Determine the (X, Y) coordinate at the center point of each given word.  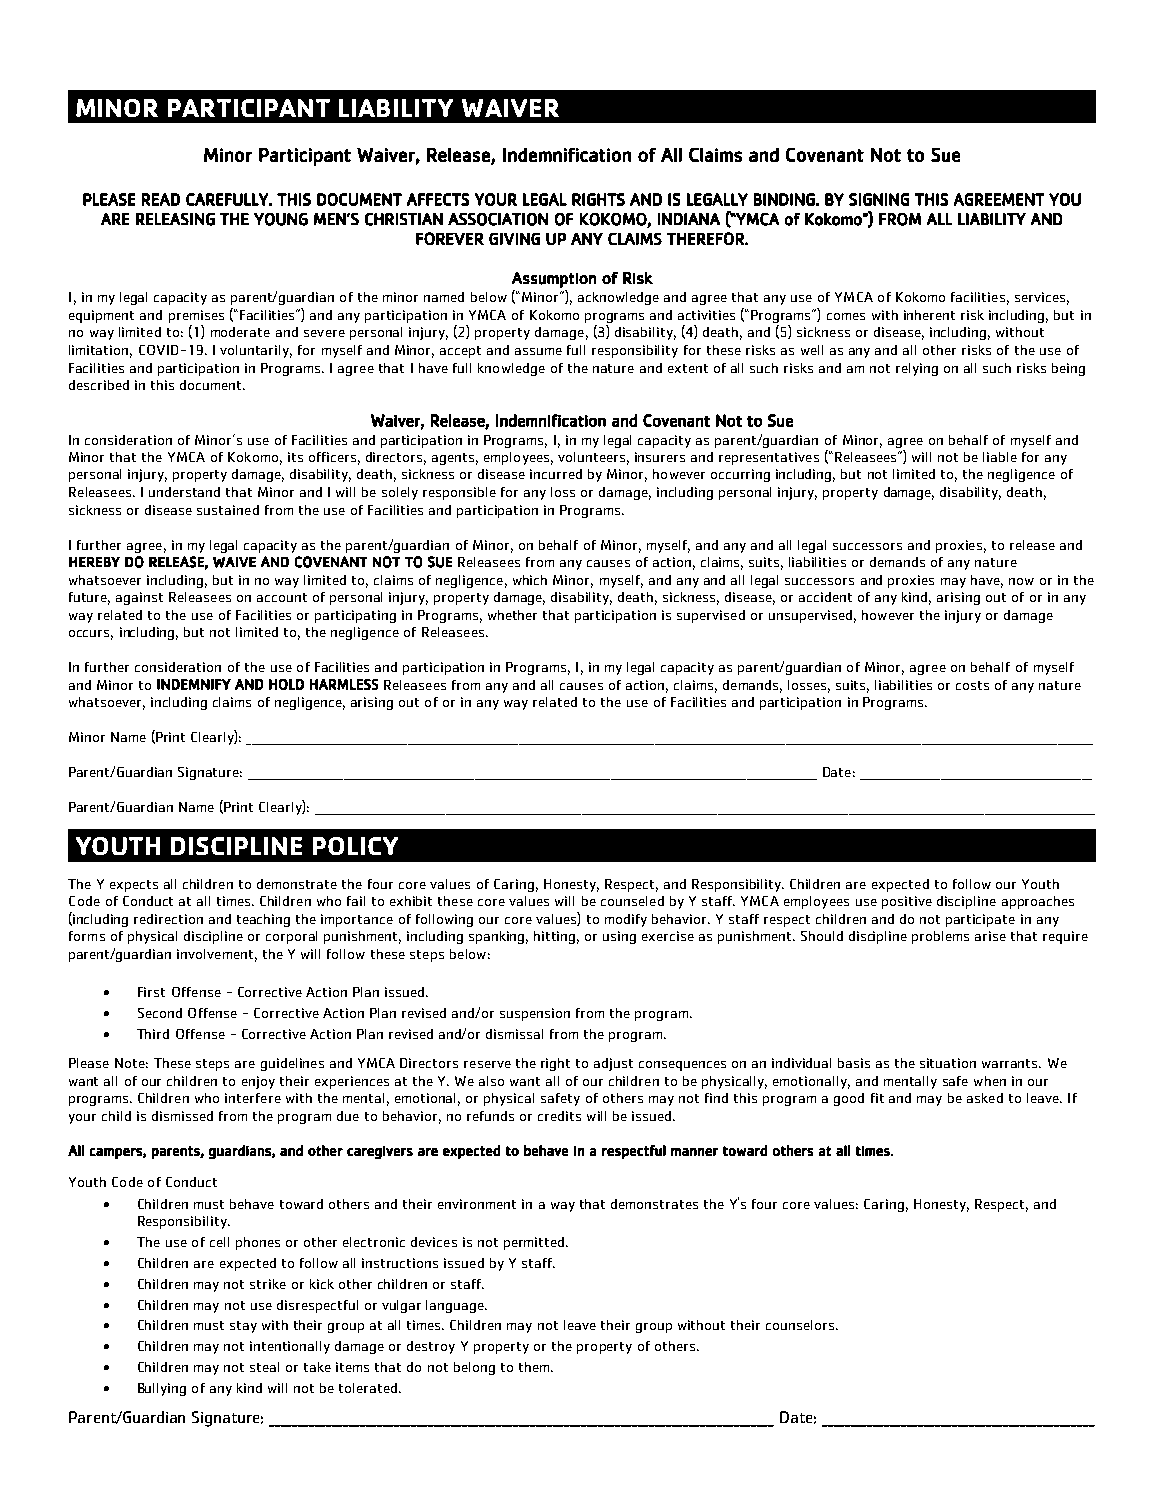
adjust (613, 1064)
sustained (228, 510)
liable (1000, 457)
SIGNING (879, 199)
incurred (556, 474)
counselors (800, 1325)
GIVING (514, 239)
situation (948, 1063)
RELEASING (175, 219)
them (535, 1367)
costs (972, 685)
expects (134, 886)
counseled (632, 901)
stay (243, 1327)
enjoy (258, 1082)
